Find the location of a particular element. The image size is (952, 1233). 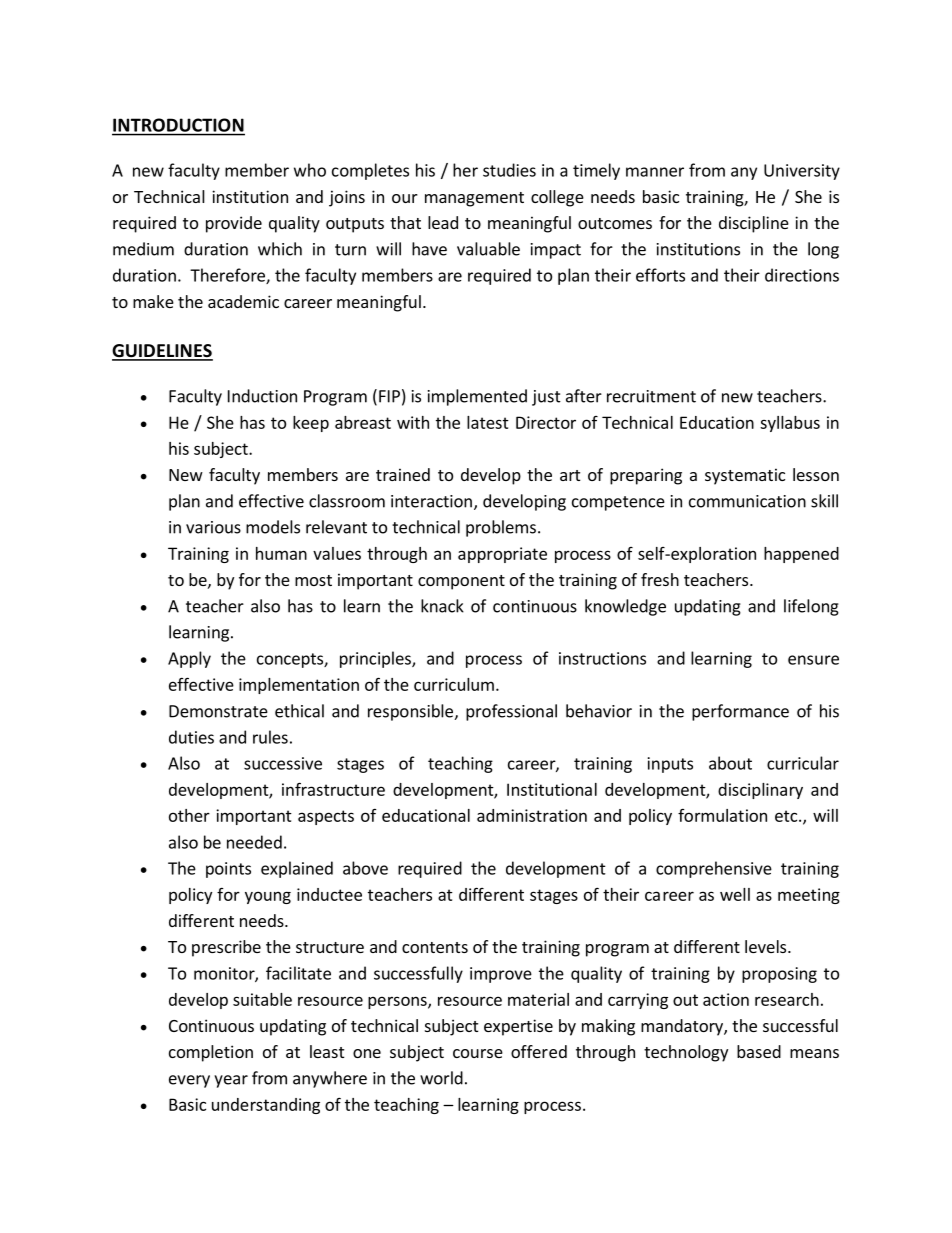

performance is located at coordinates (740, 712).
